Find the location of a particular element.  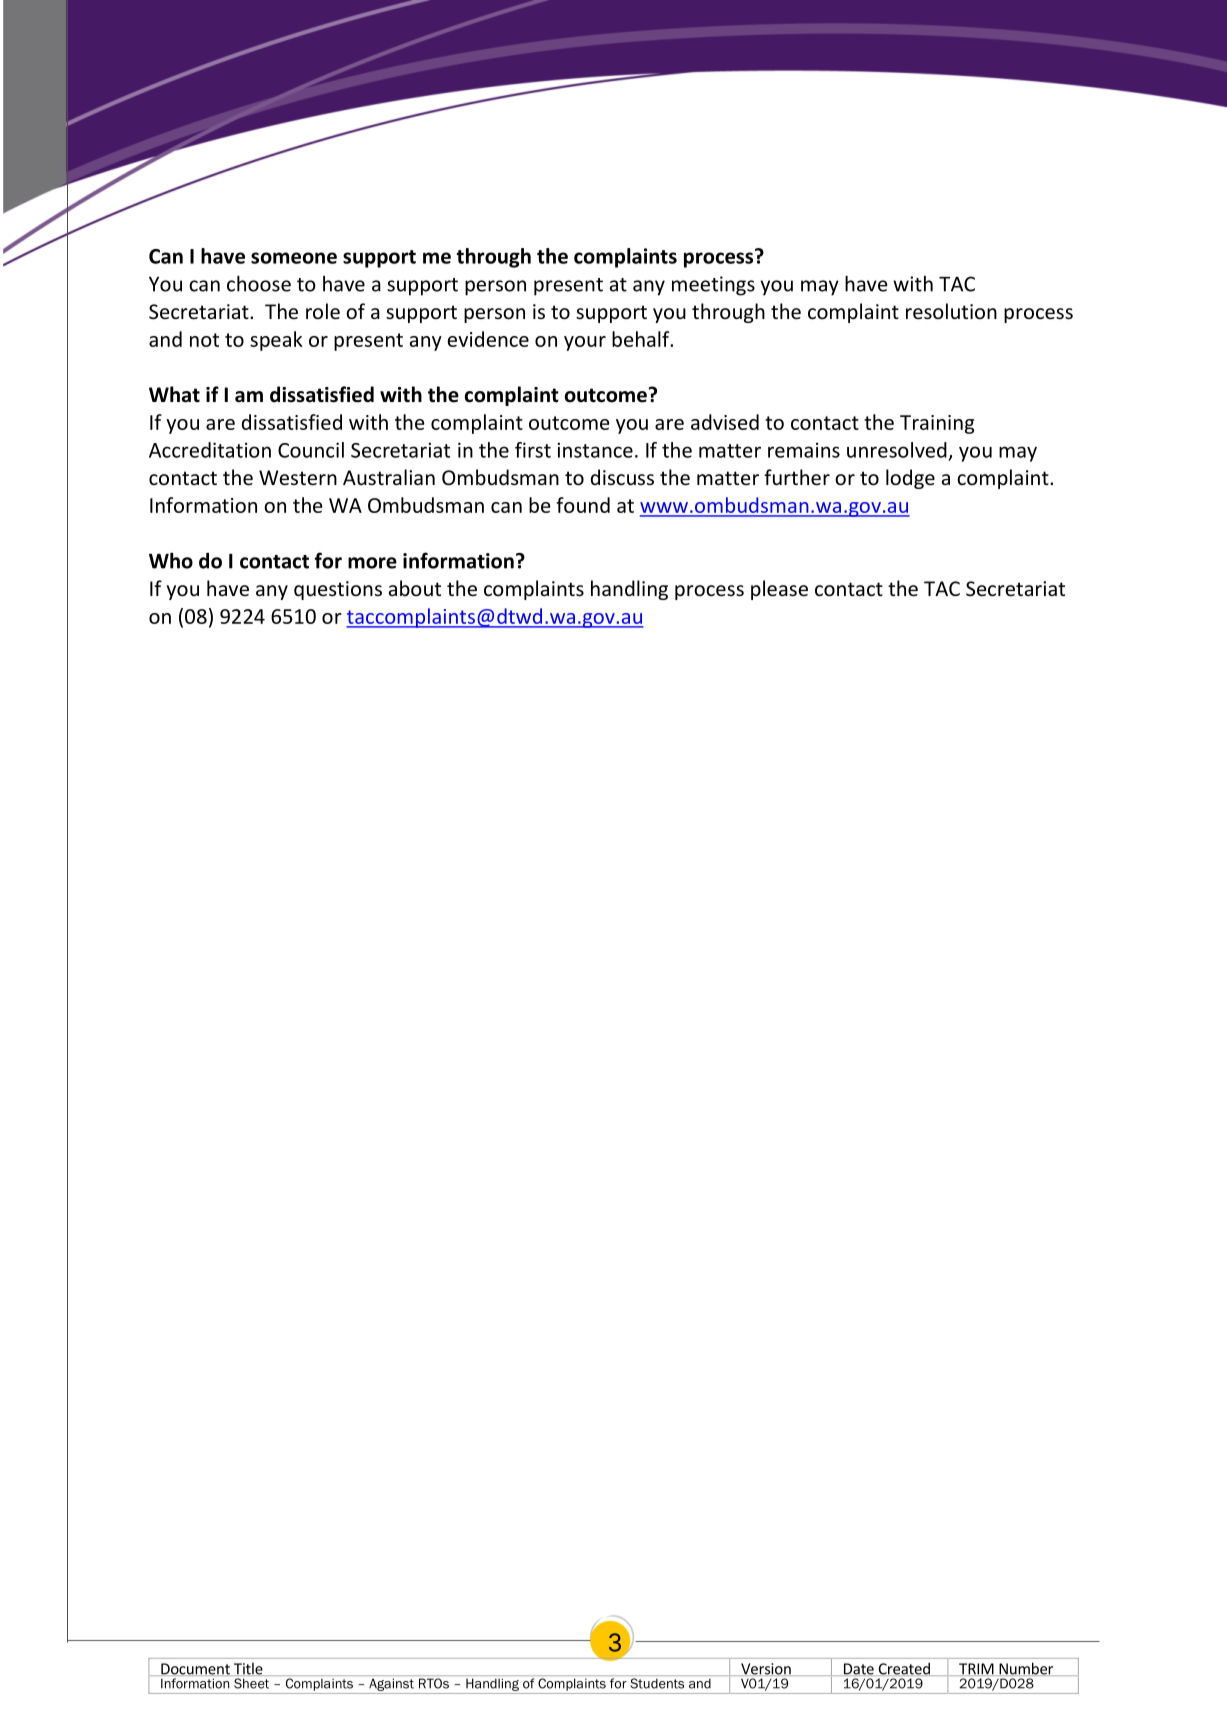

your is located at coordinates (585, 343).
